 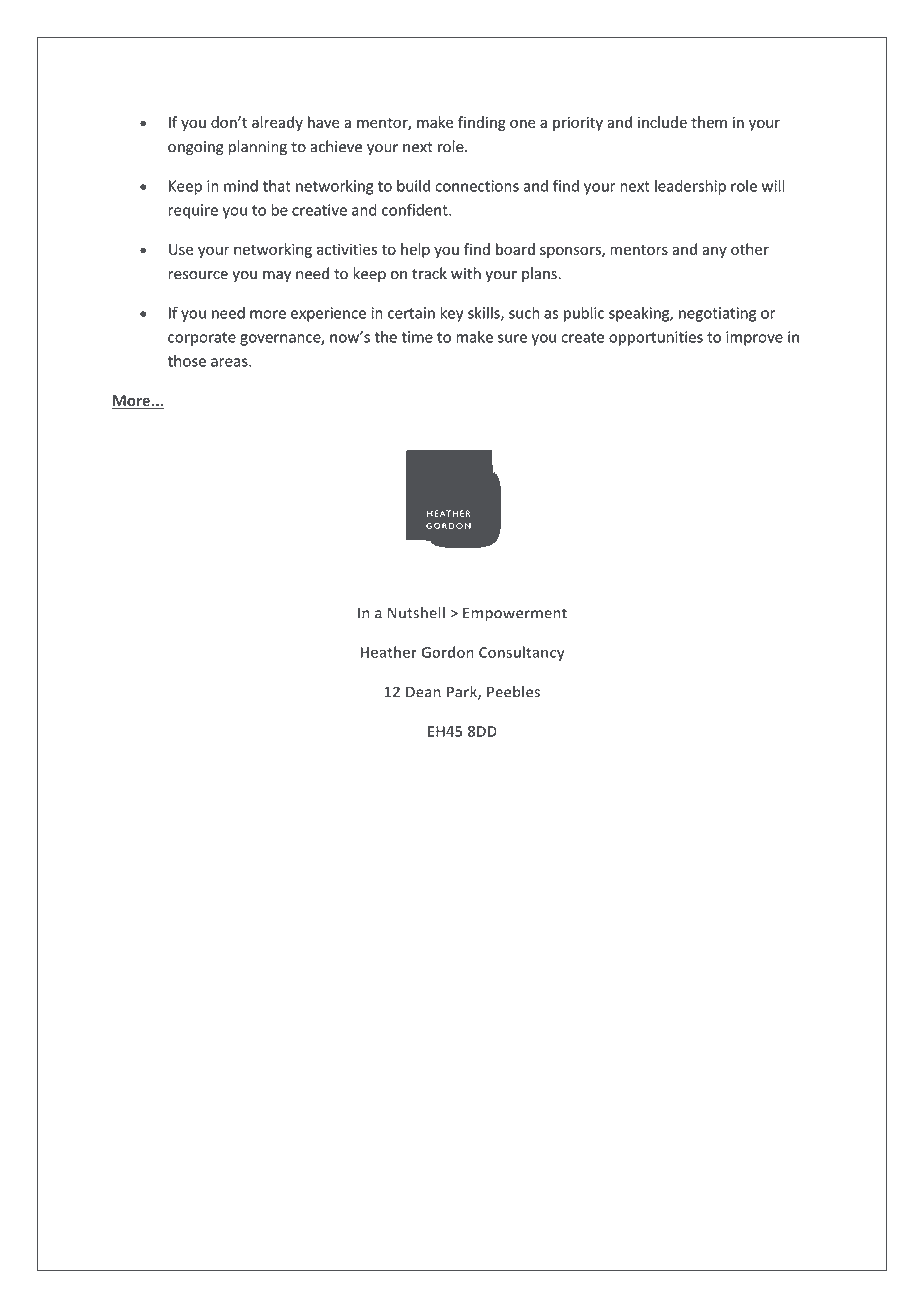 I want to click on Heather, so click(x=388, y=652).
